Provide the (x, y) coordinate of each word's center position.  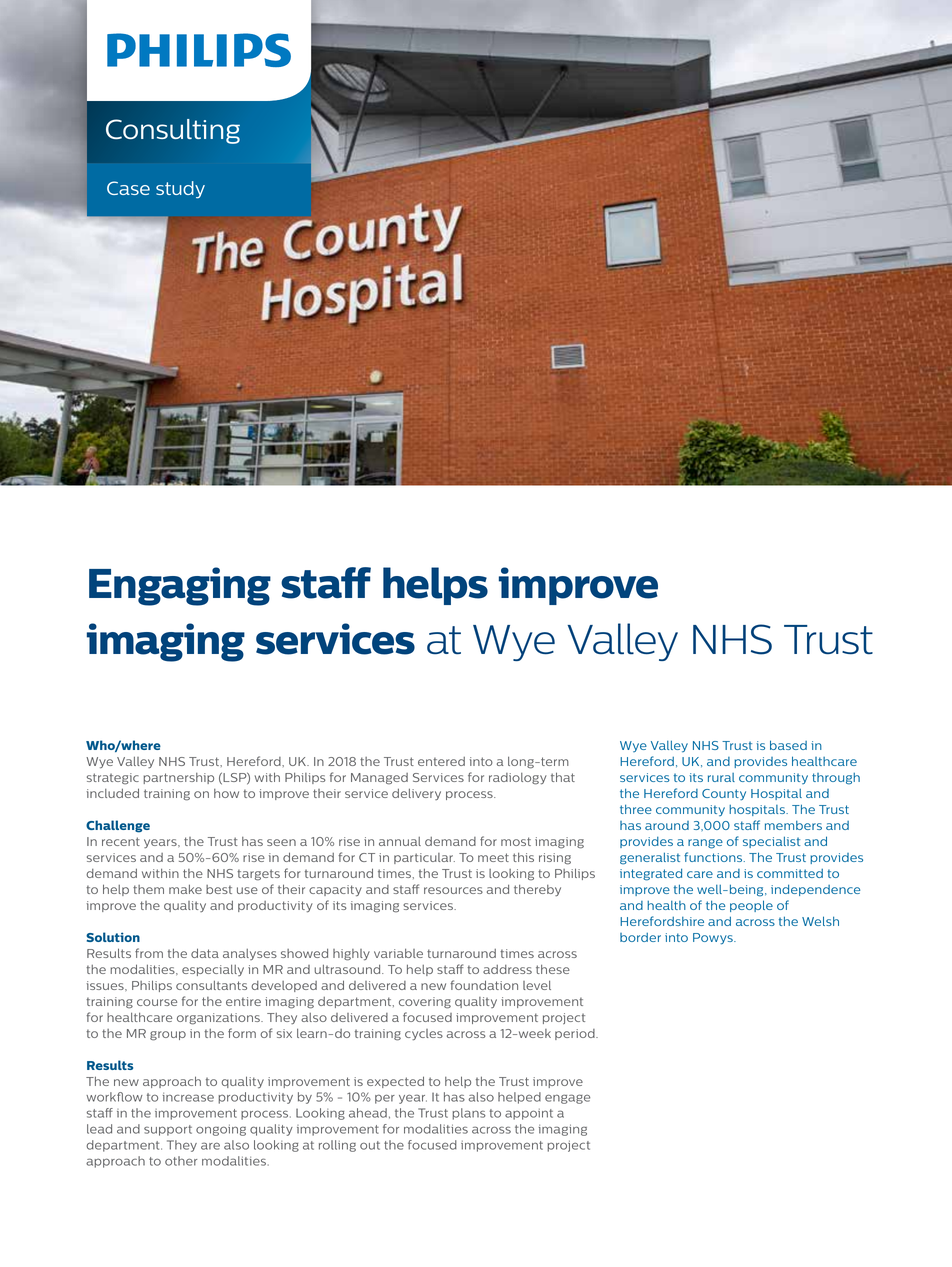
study (180, 190)
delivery (416, 794)
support (168, 1130)
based (788, 745)
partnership (178, 778)
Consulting (173, 131)
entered (441, 761)
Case (128, 188)
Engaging (180, 586)
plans (469, 1114)
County (724, 795)
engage (567, 1099)
